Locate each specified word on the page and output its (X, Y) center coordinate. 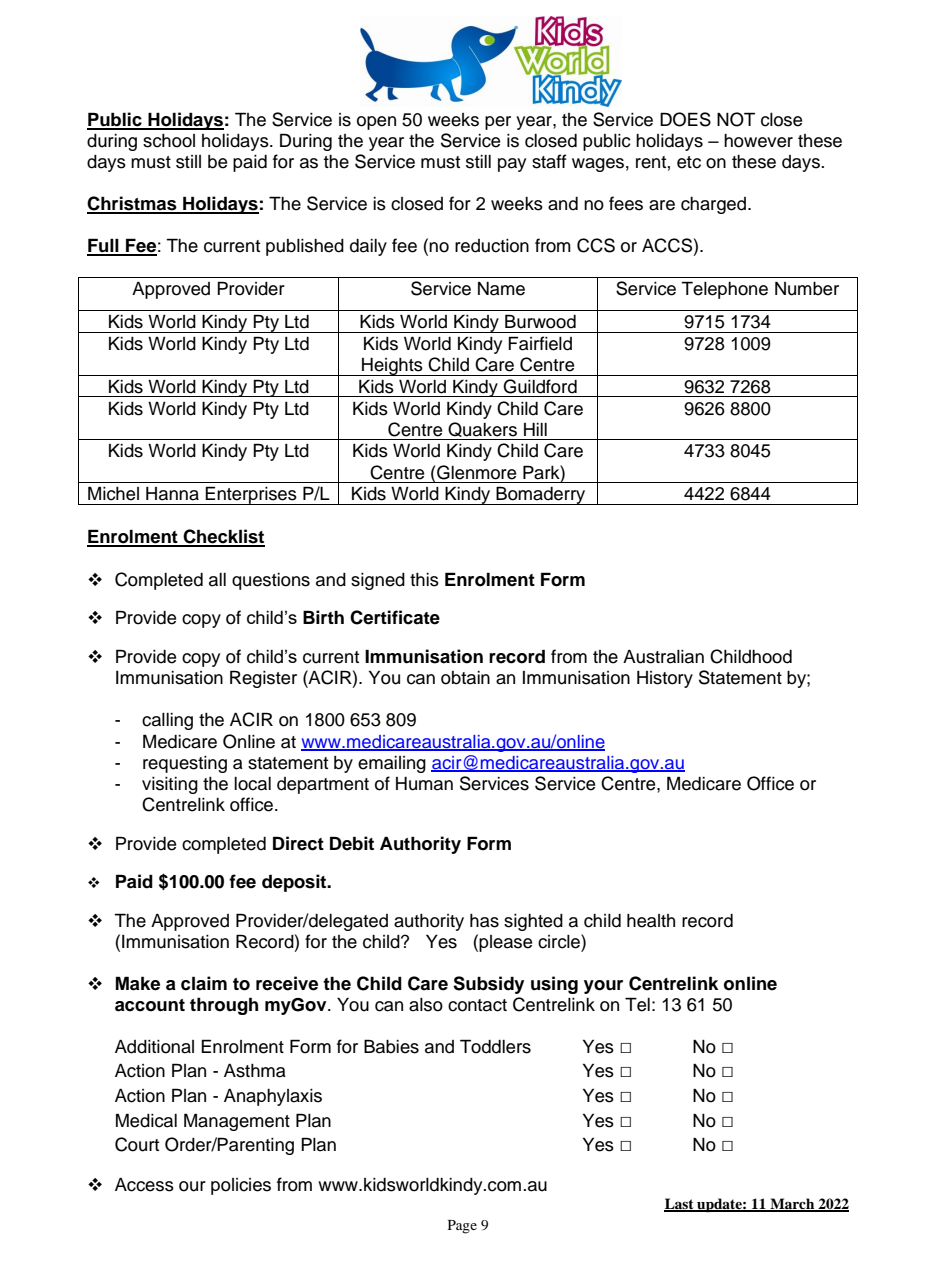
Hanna (172, 494)
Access (144, 1185)
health (651, 921)
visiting (170, 785)
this (424, 580)
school (169, 141)
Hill (535, 429)
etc (689, 162)
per (498, 123)
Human (424, 784)
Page (462, 1227)
